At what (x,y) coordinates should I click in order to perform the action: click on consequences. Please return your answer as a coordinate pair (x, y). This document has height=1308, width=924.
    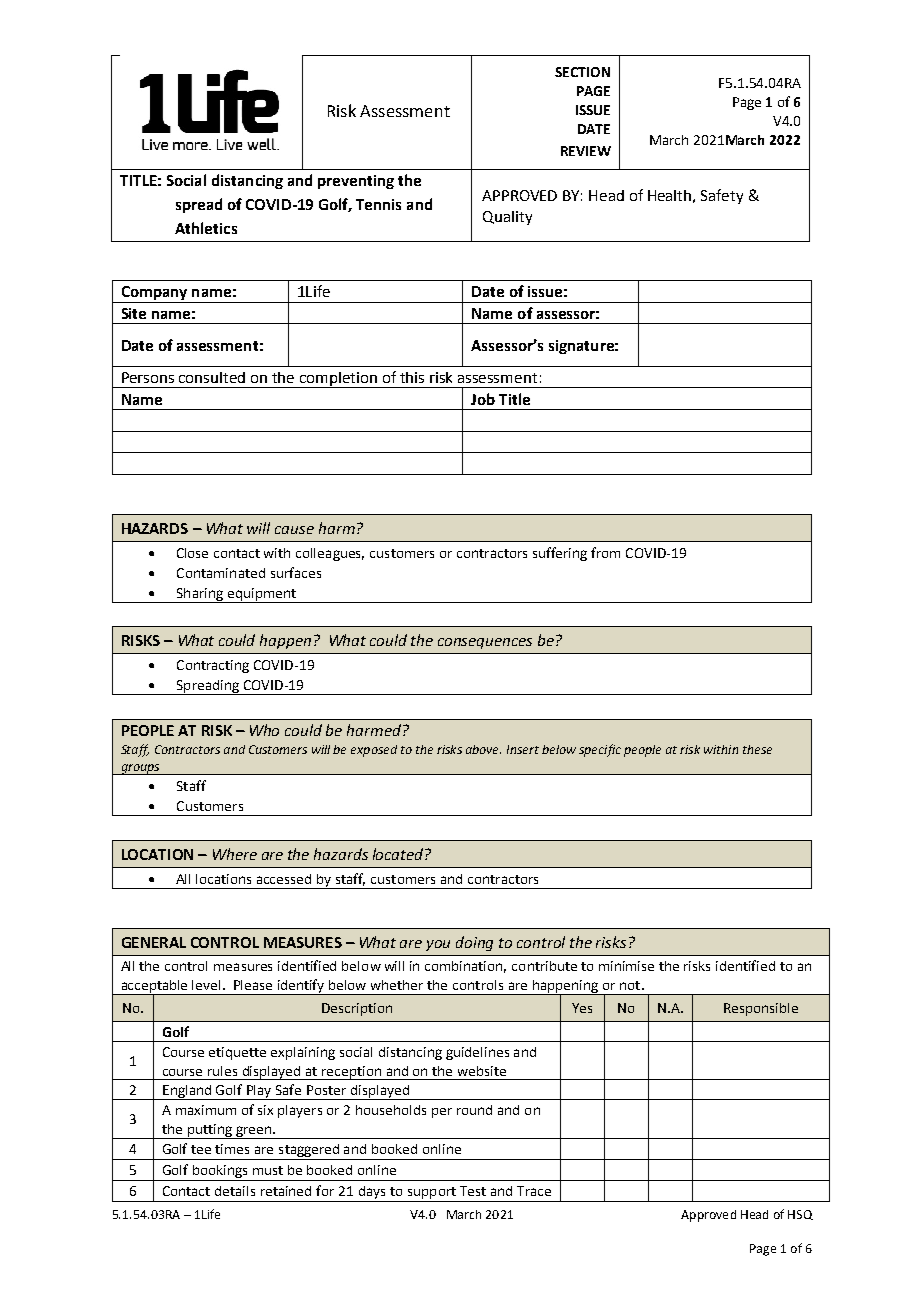
    Looking at the image, I should click on (485, 643).
